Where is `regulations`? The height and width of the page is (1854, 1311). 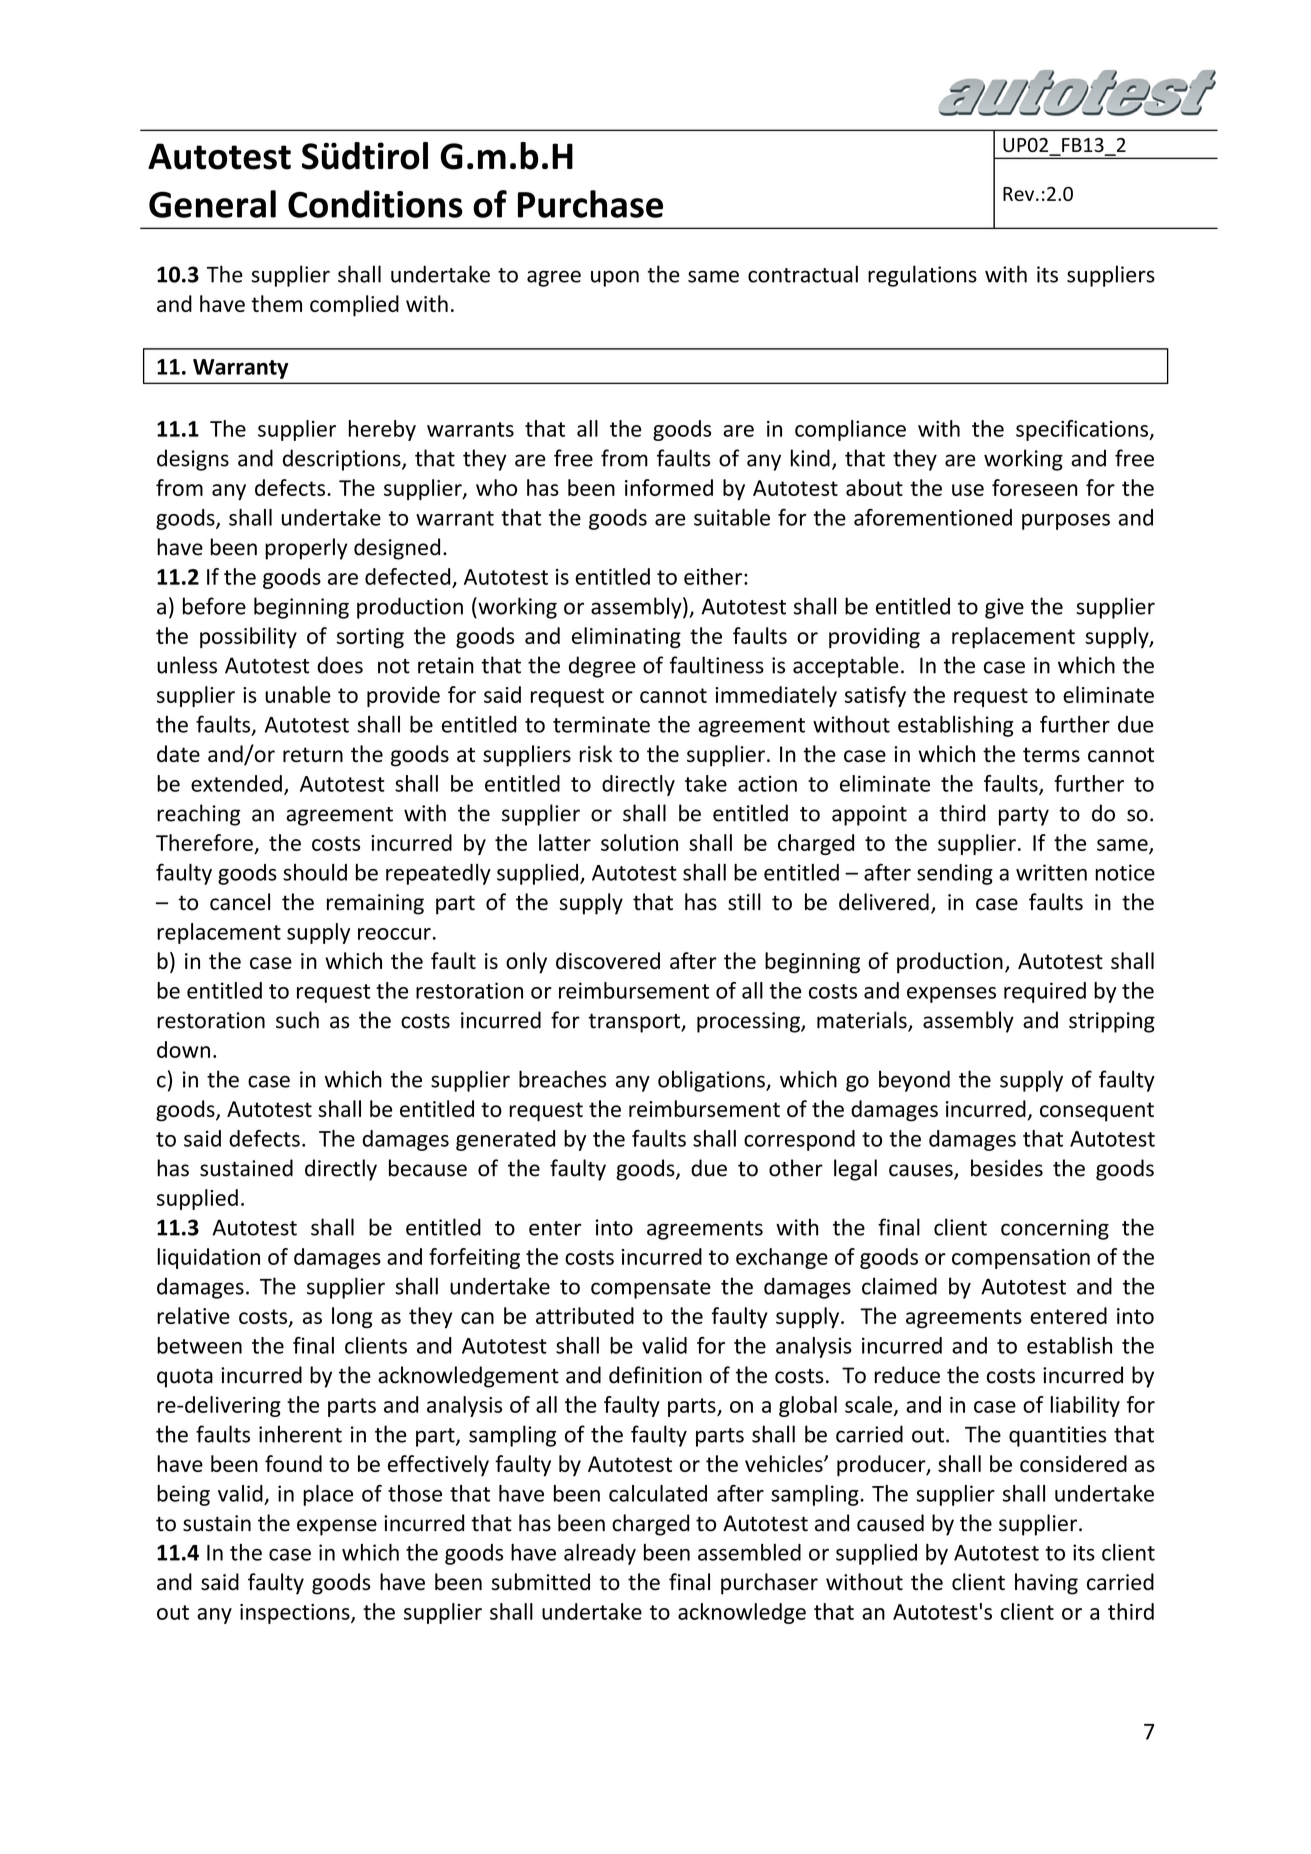
regulations is located at coordinates (922, 276).
